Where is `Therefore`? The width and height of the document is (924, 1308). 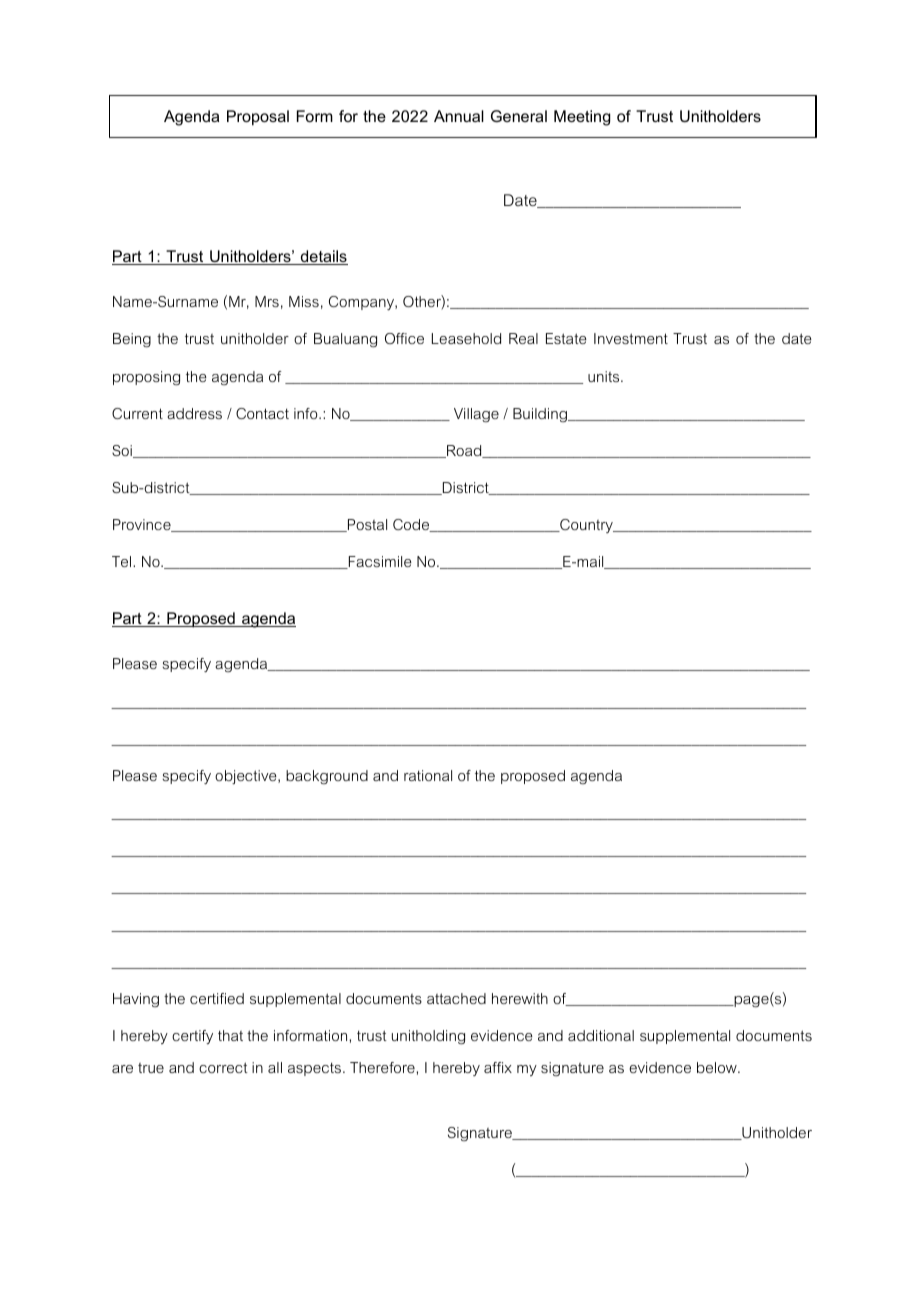
Therefore is located at coordinates (383, 1067).
